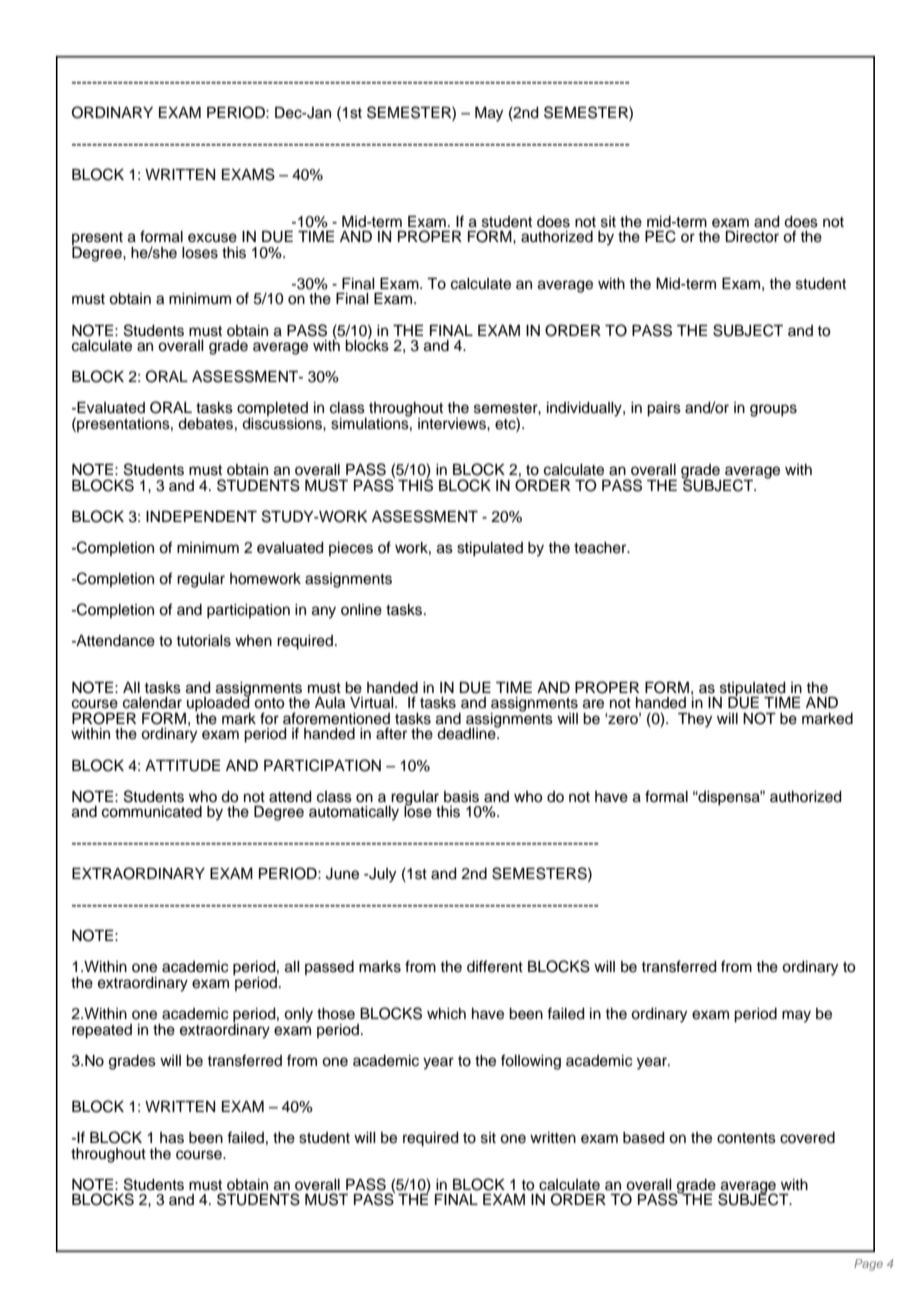 This screenshot has width=924, height=1308. I want to click on ATTITUDE, so click(182, 766).
